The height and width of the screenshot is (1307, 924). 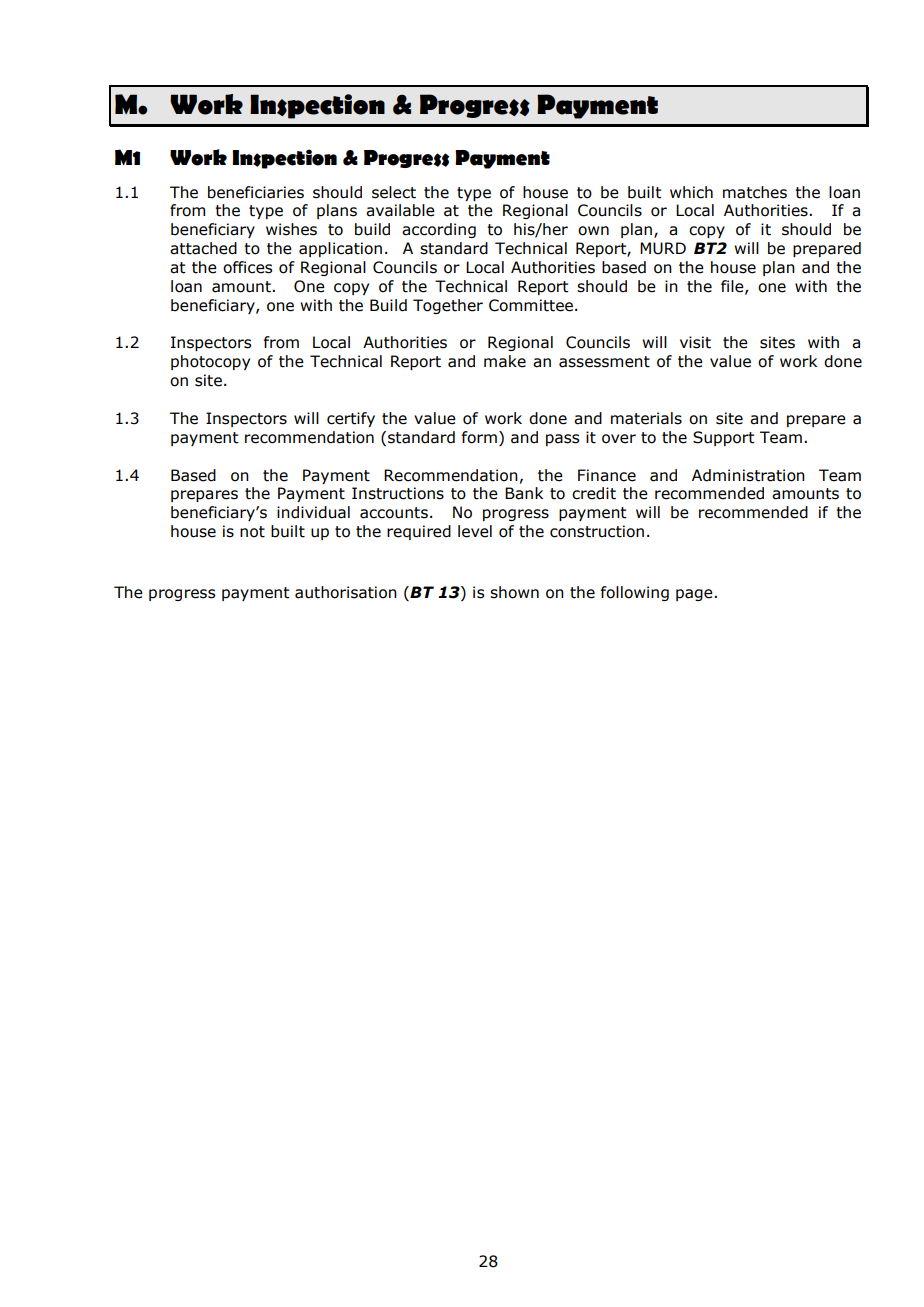 I want to click on shown, so click(x=514, y=592).
